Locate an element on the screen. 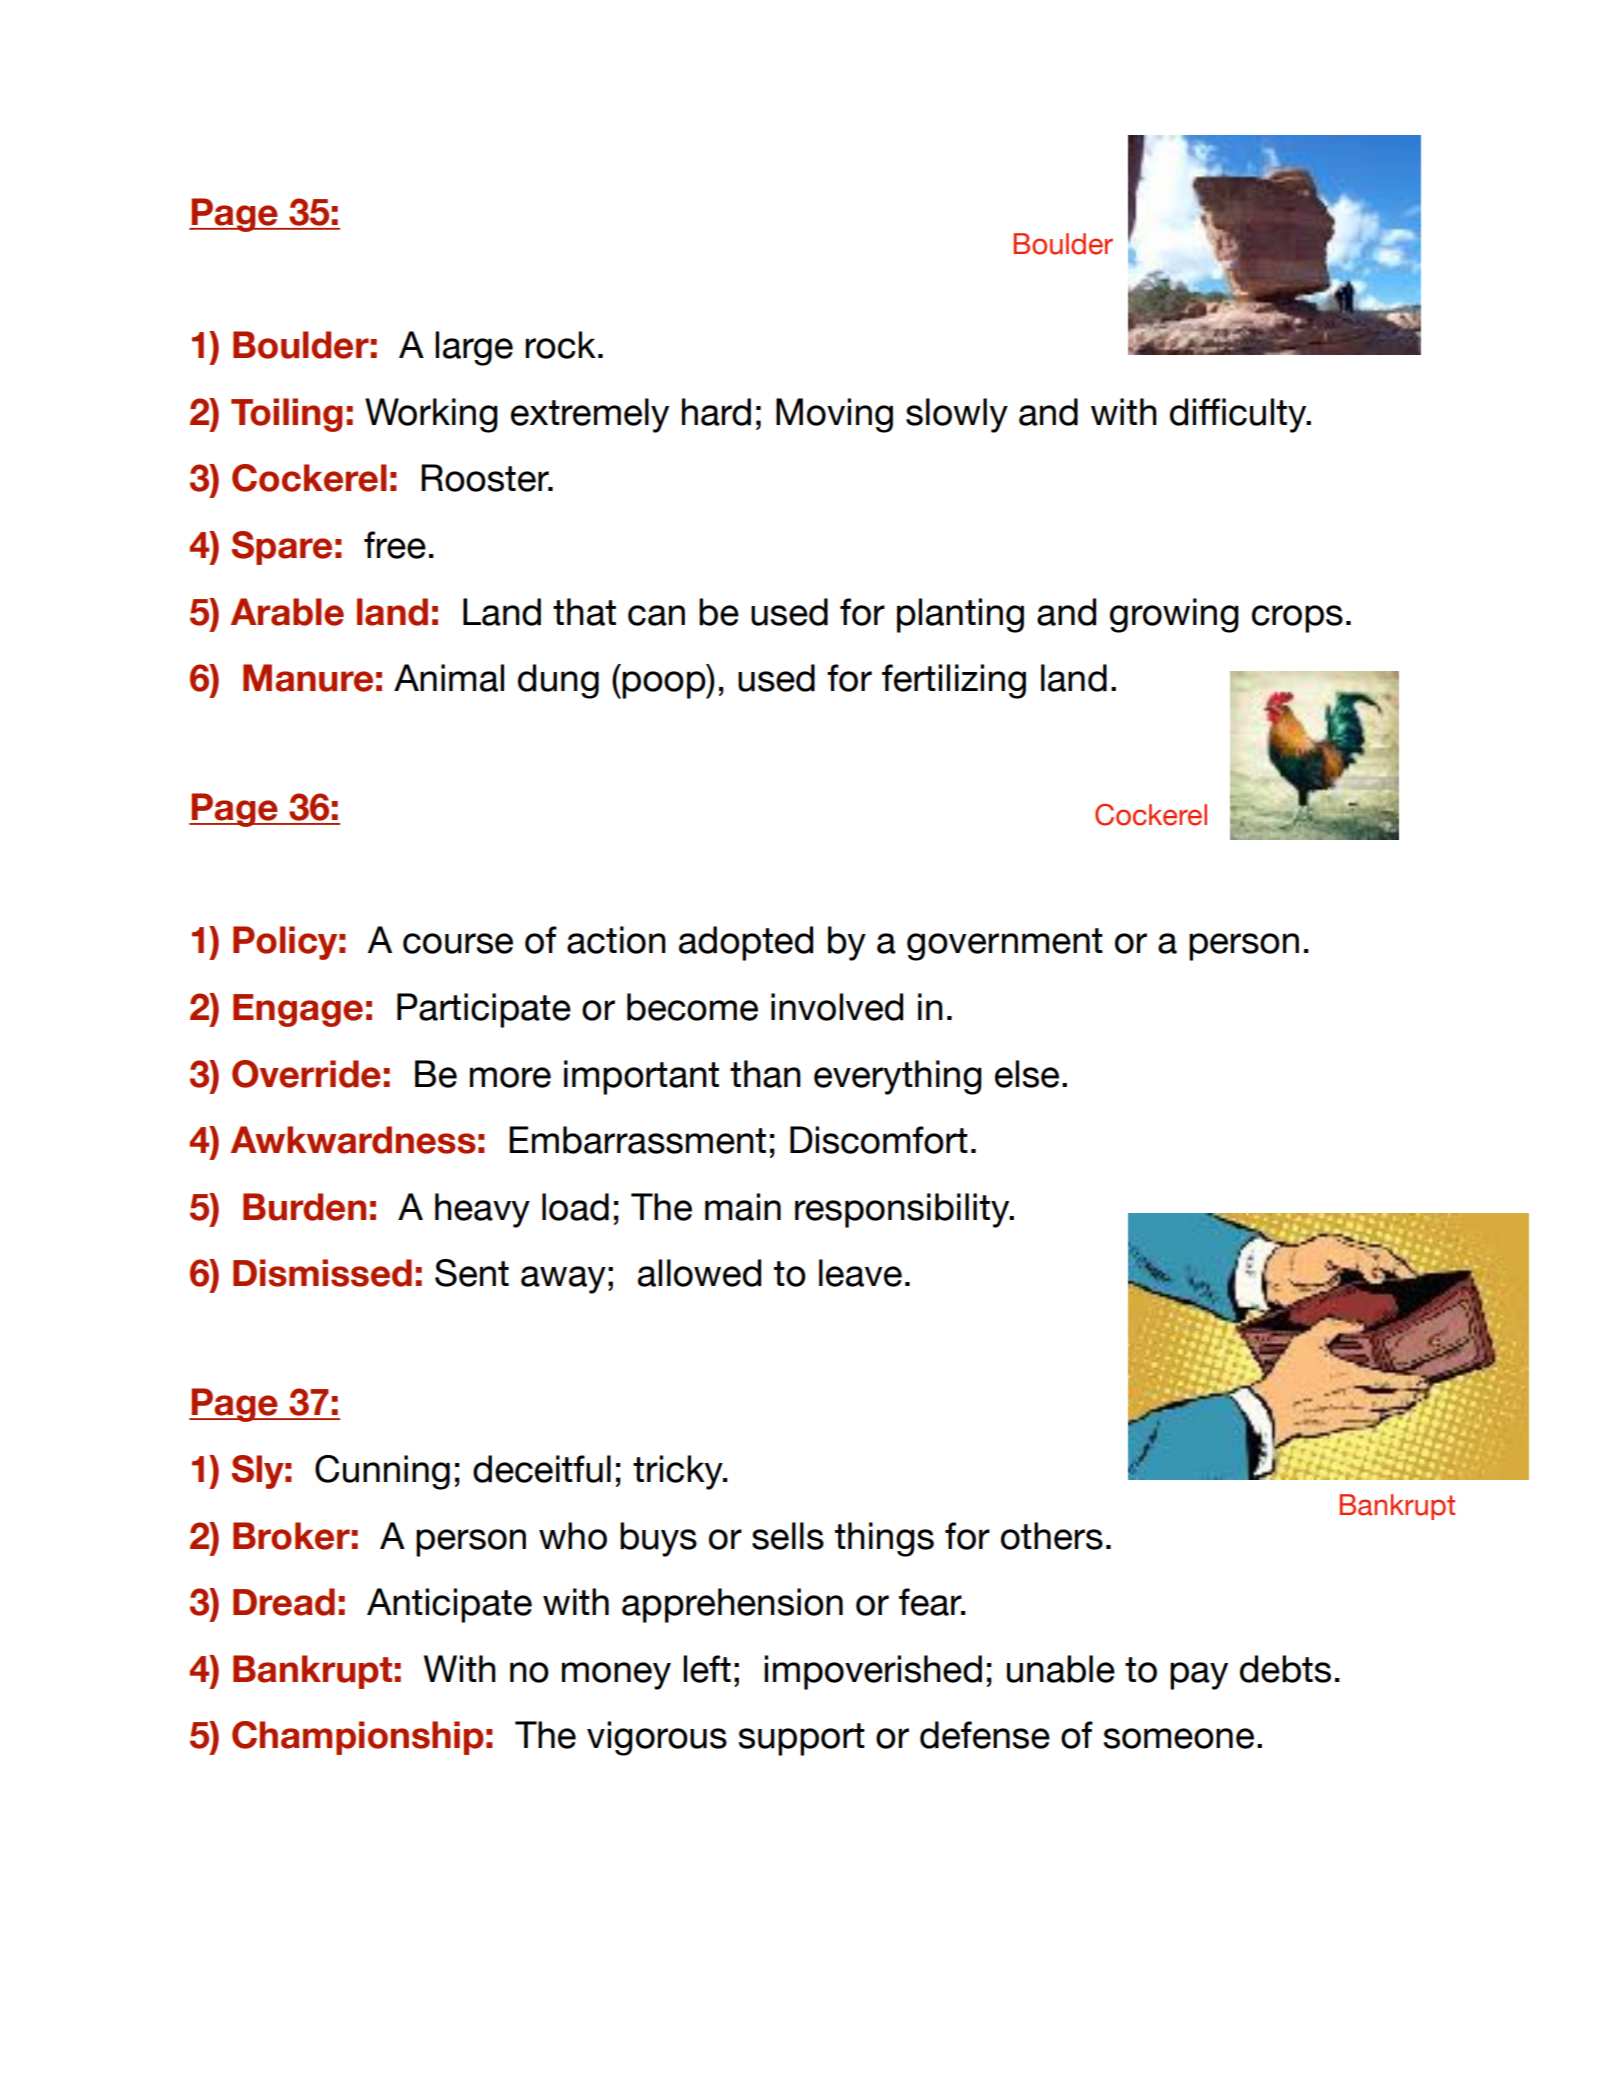 The width and height of the screenshot is (1610, 2084). course is located at coordinates (458, 943).
